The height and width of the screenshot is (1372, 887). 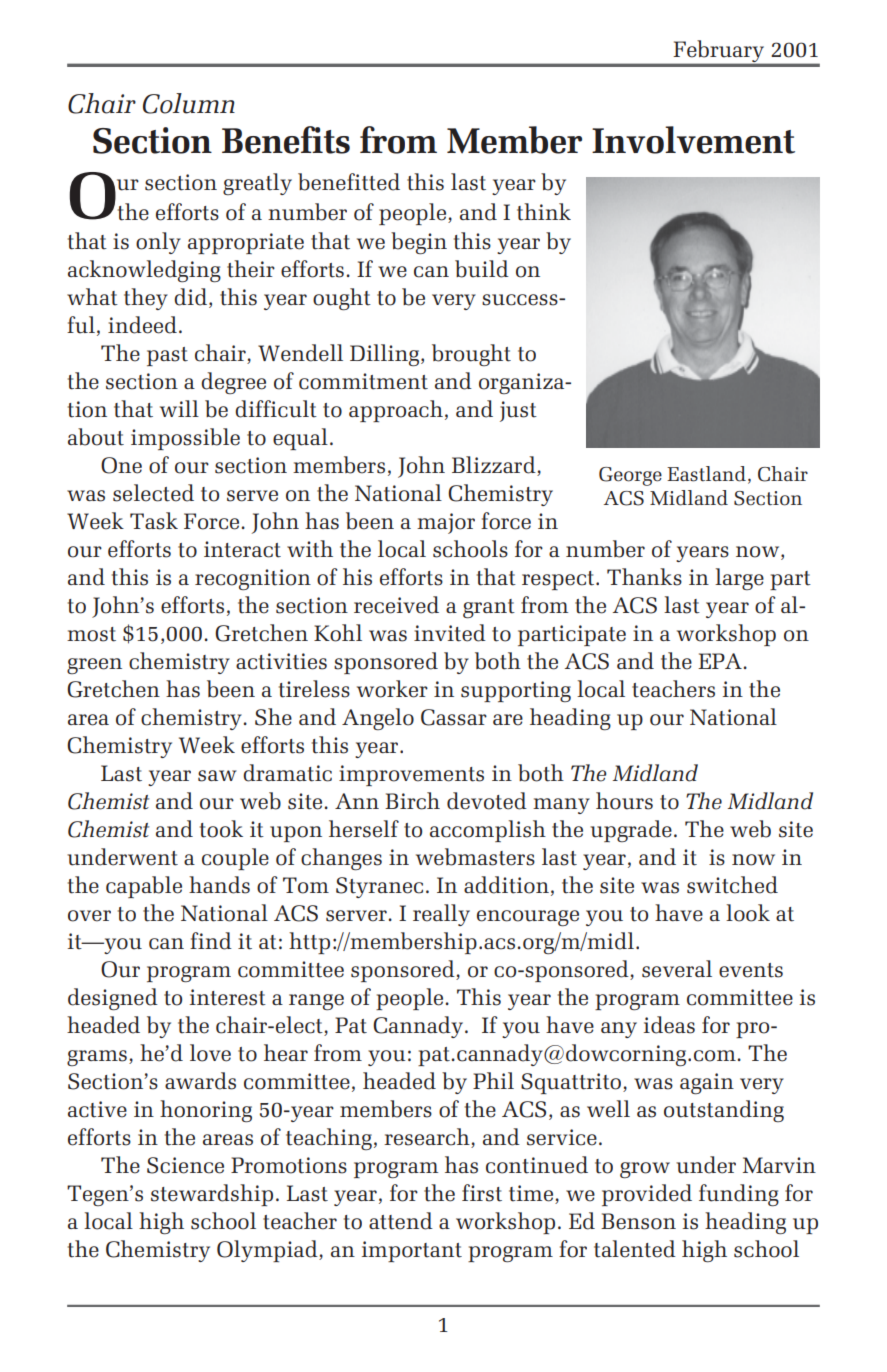 What do you see at coordinates (144, 887) in the screenshot?
I see `capable` at bounding box center [144, 887].
